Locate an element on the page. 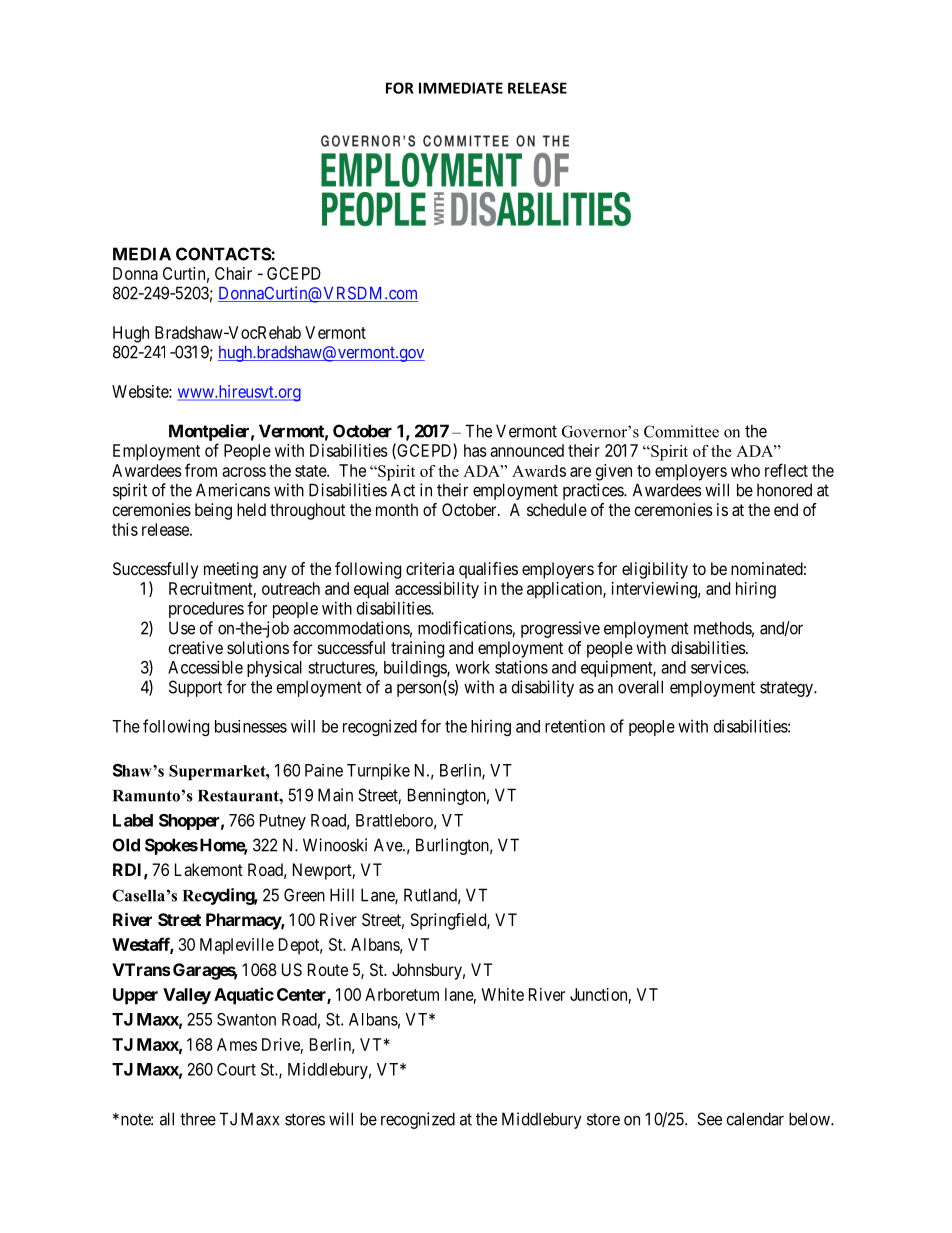 The image size is (952, 1233). work is located at coordinates (473, 667).
